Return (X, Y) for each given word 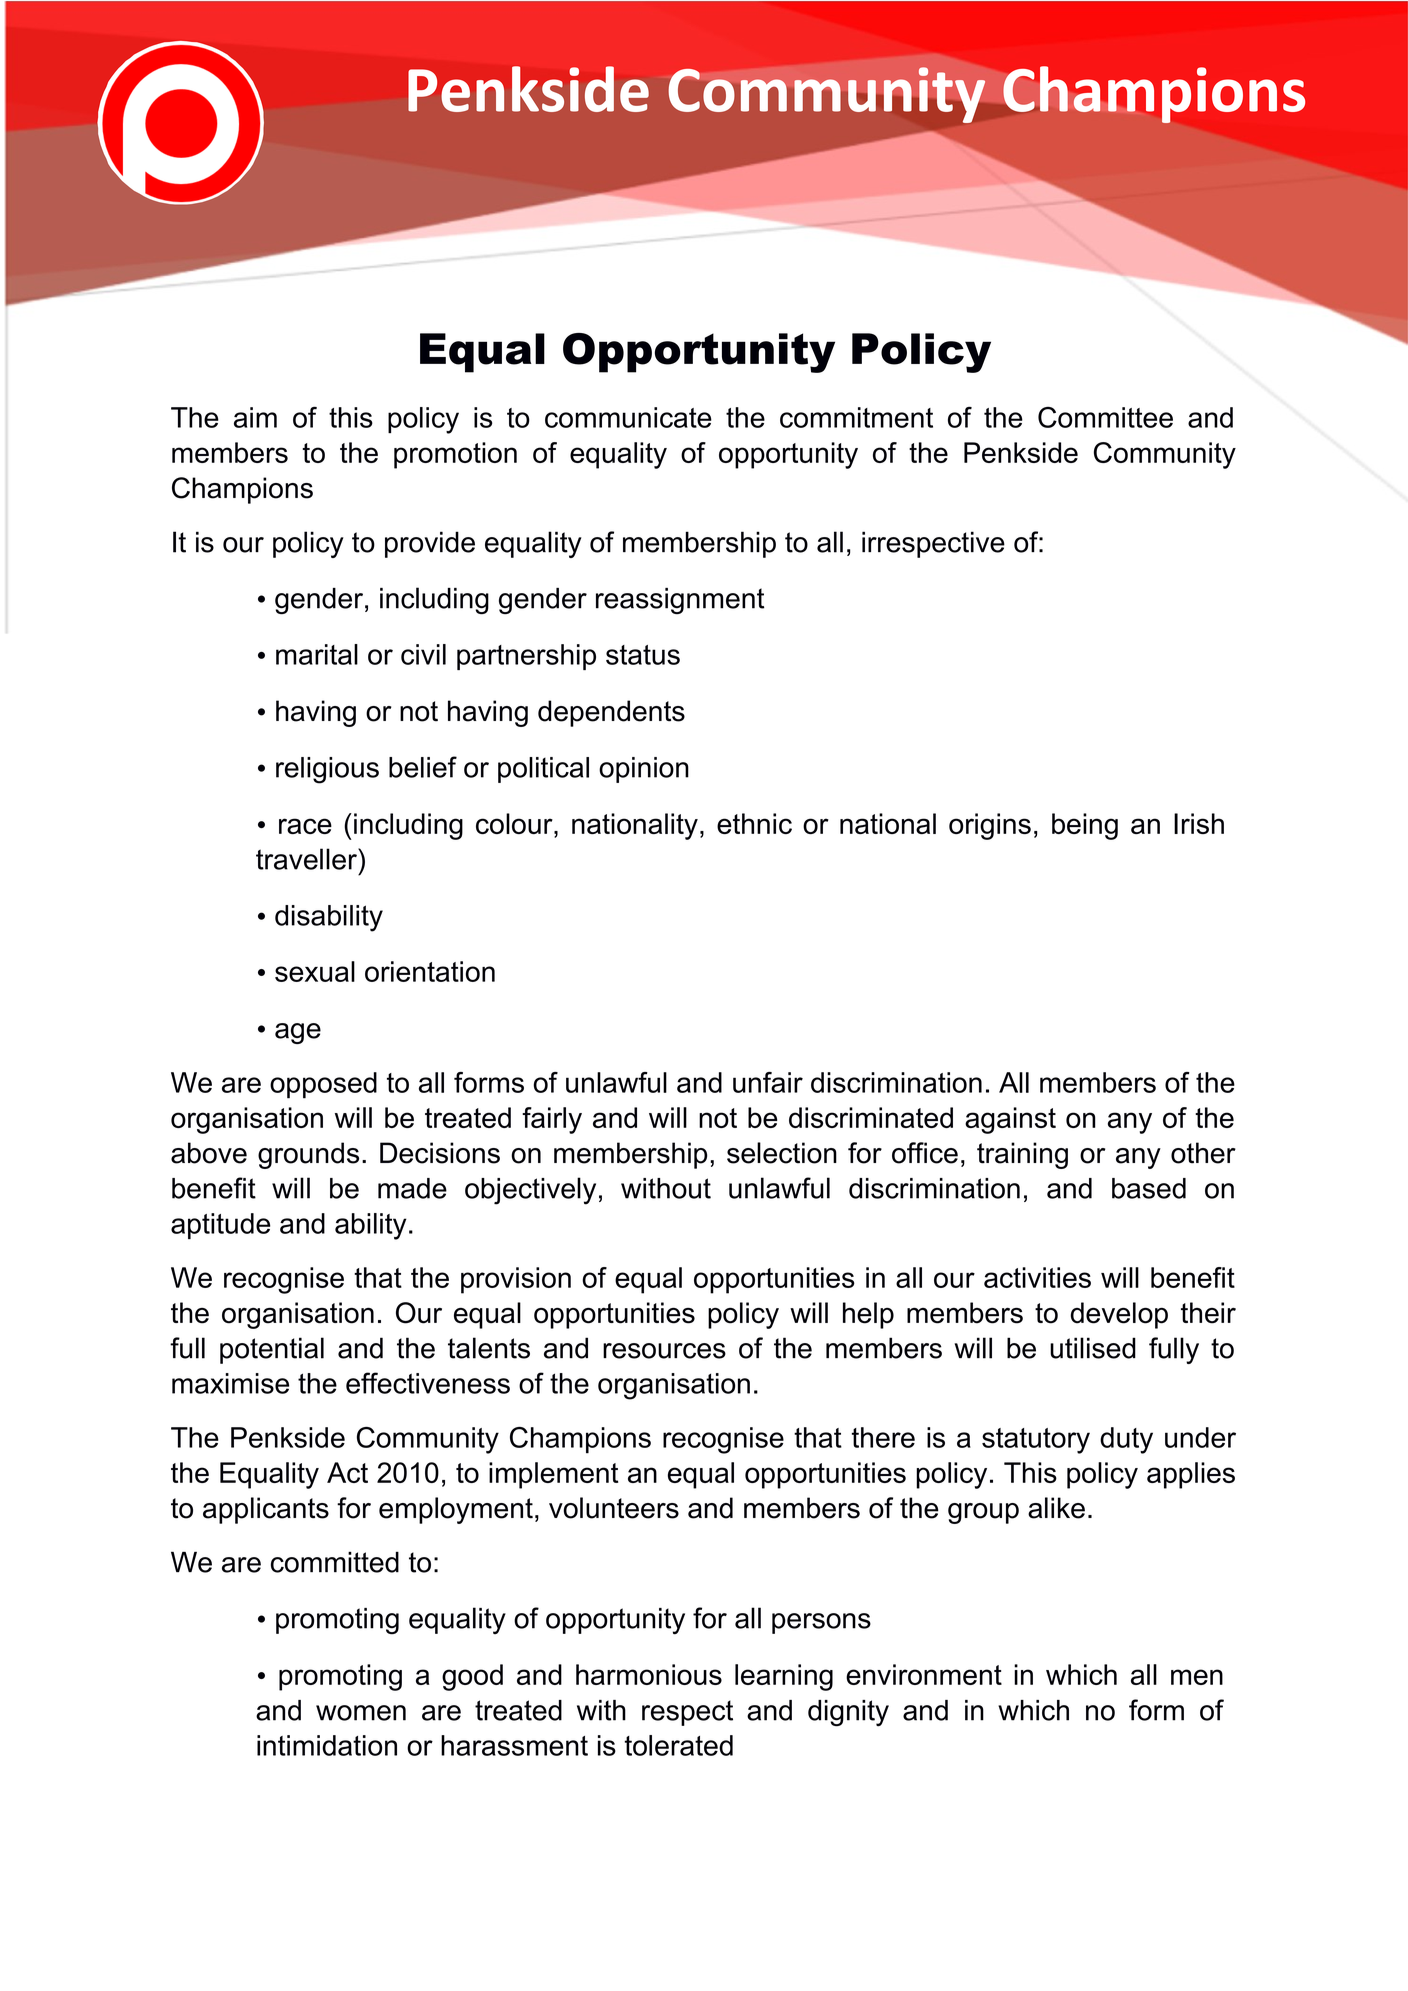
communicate (628, 417)
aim (255, 417)
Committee (1105, 417)
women (361, 1713)
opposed (323, 1085)
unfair (768, 1082)
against (1010, 1120)
